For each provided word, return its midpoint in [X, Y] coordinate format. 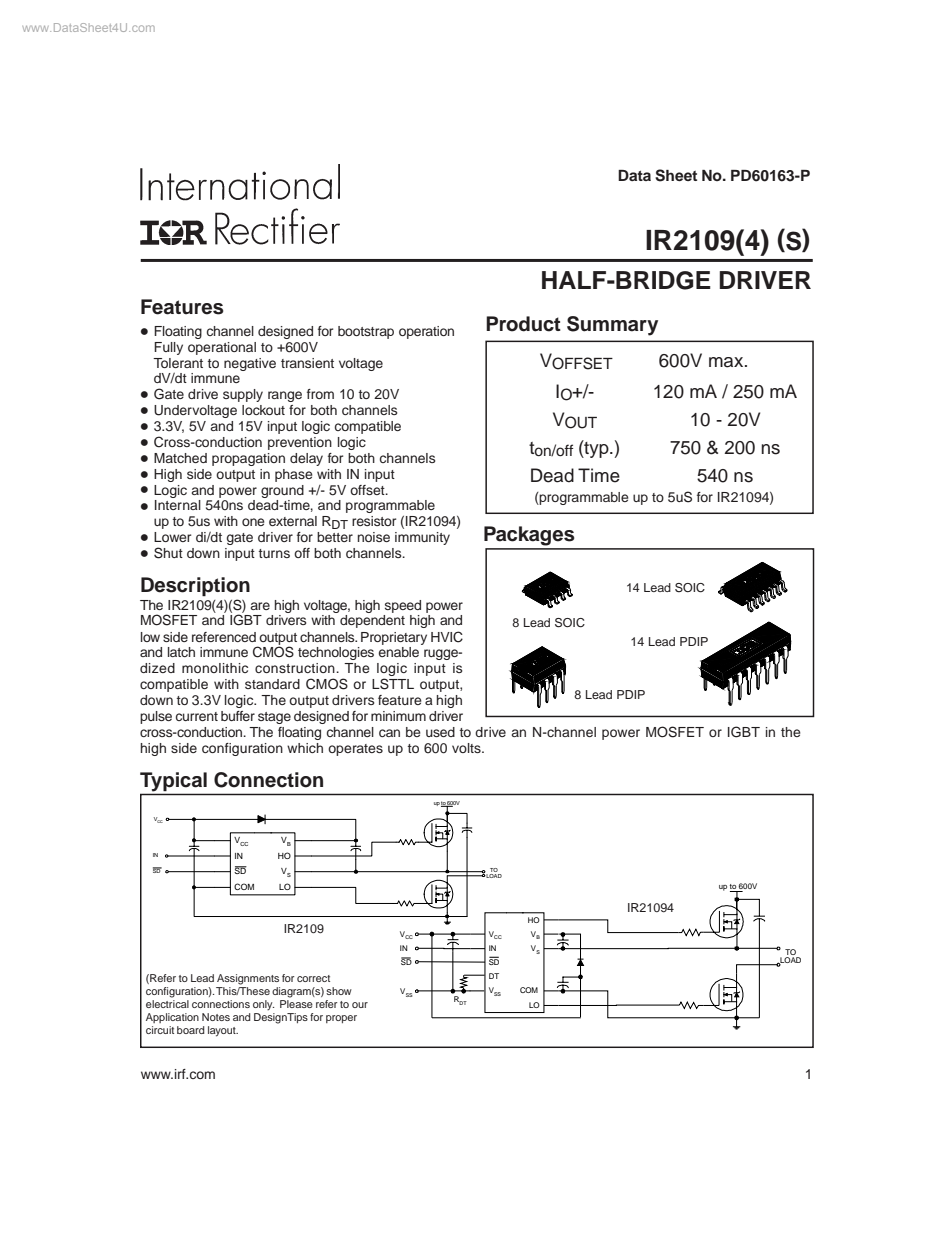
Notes [216, 1017]
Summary [612, 326]
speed [403, 606]
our [360, 1005]
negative [250, 364]
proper [341, 1019]
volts [467, 748]
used [440, 732]
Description [195, 586]
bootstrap [366, 332]
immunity [422, 538]
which [305, 748]
